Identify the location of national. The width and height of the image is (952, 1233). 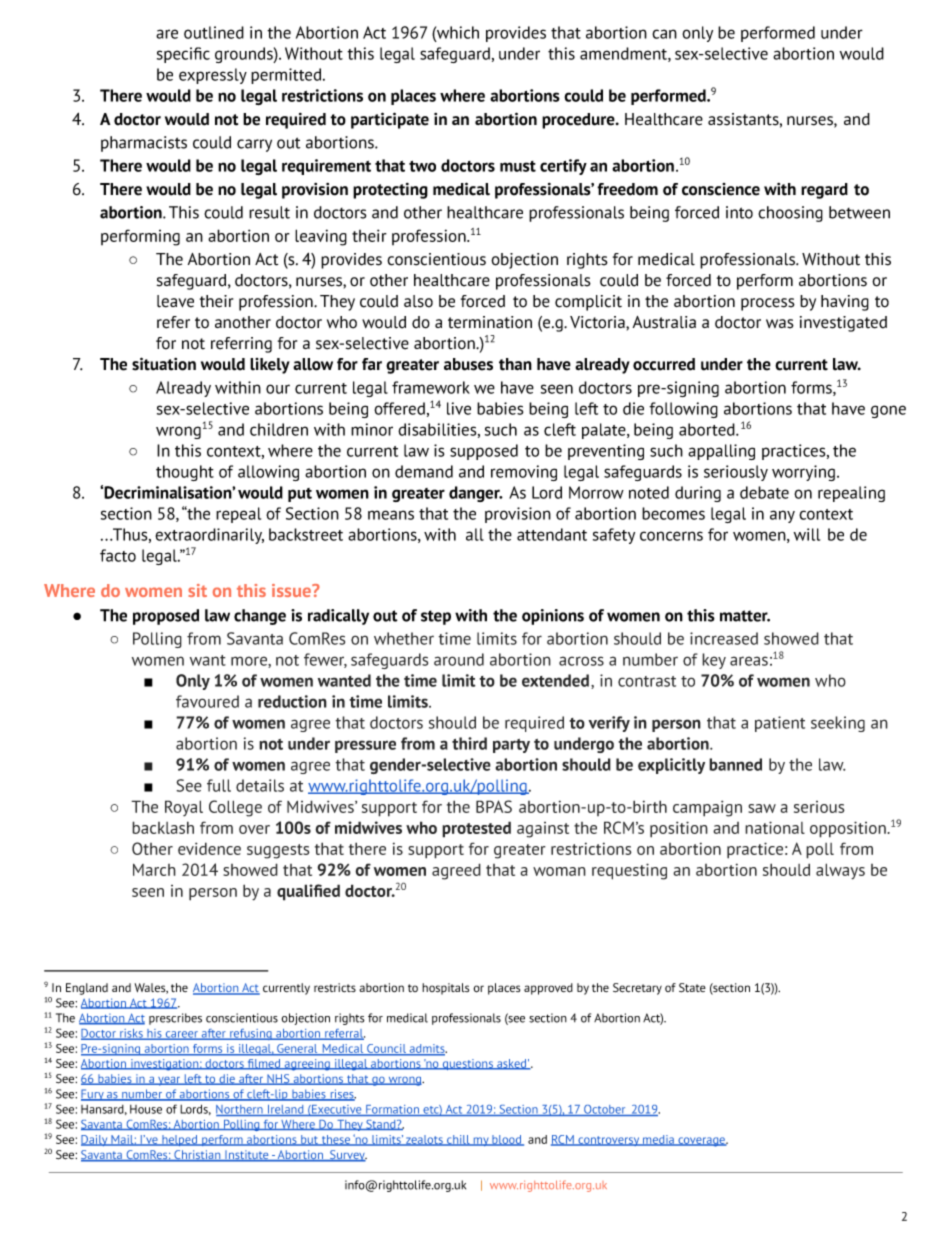
(775, 827).
